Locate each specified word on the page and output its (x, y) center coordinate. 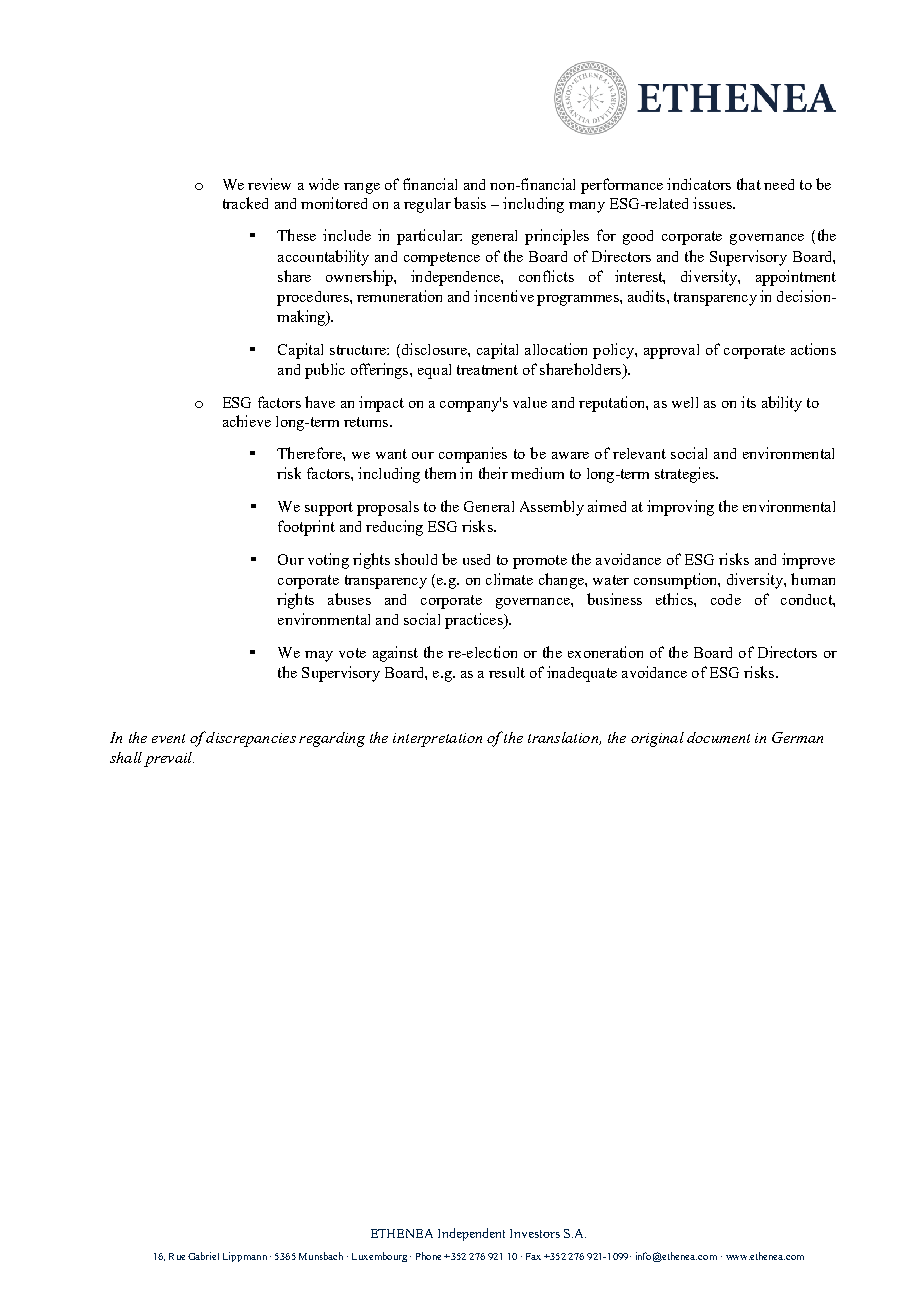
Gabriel (203, 1256)
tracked (245, 203)
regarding (332, 739)
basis (470, 203)
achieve (247, 421)
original (657, 739)
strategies (686, 475)
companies (473, 455)
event (168, 738)
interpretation (437, 740)
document (718, 737)
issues (713, 203)
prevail (169, 759)
